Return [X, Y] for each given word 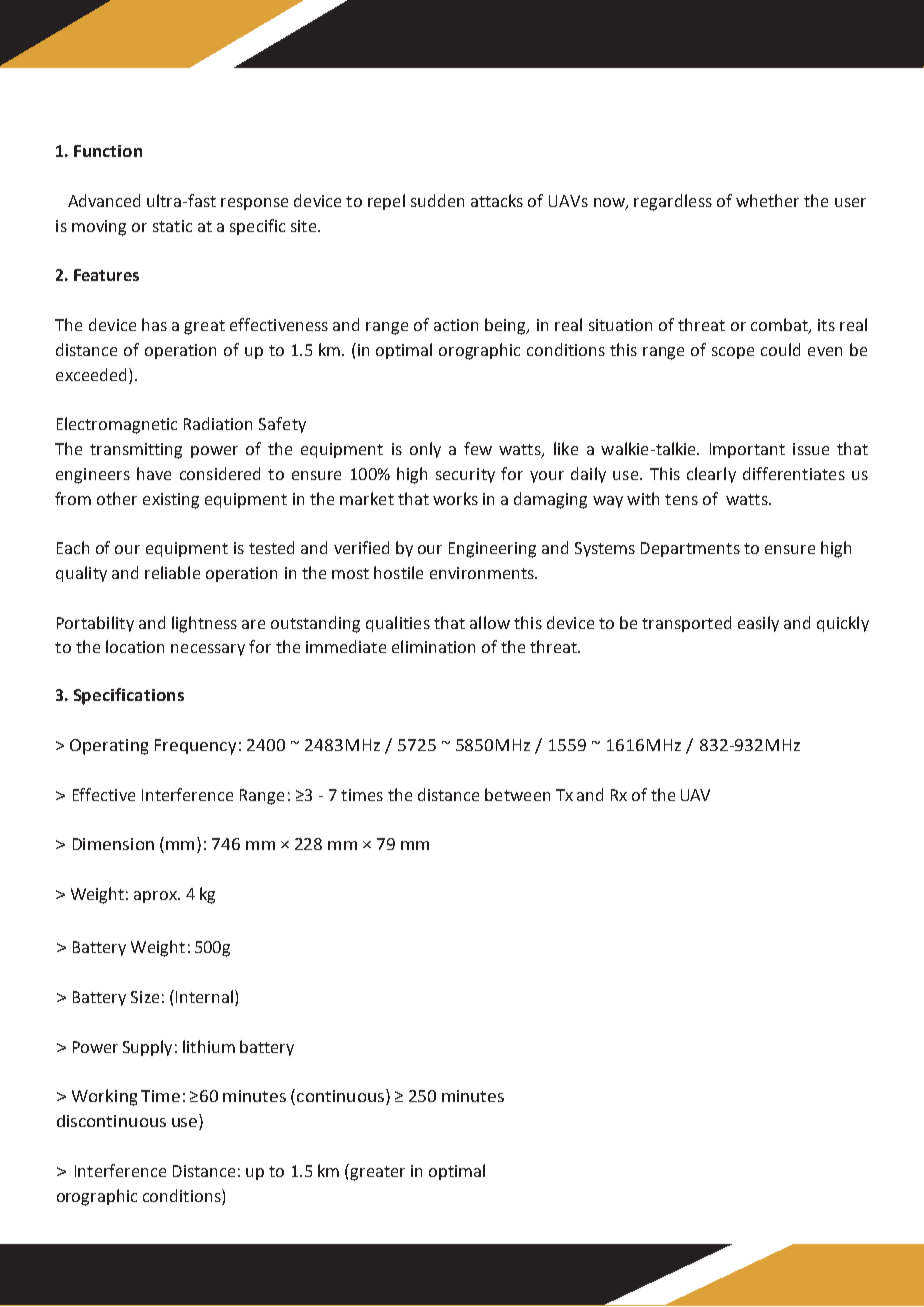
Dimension [113, 844]
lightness [204, 624]
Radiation [218, 423]
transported [686, 624]
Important [747, 450]
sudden [437, 200]
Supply [147, 1048]
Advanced [104, 200]
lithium [209, 1046]
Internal [204, 996]
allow [490, 622]
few [478, 448]
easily [758, 624]
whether [767, 200]
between [517, 794]
